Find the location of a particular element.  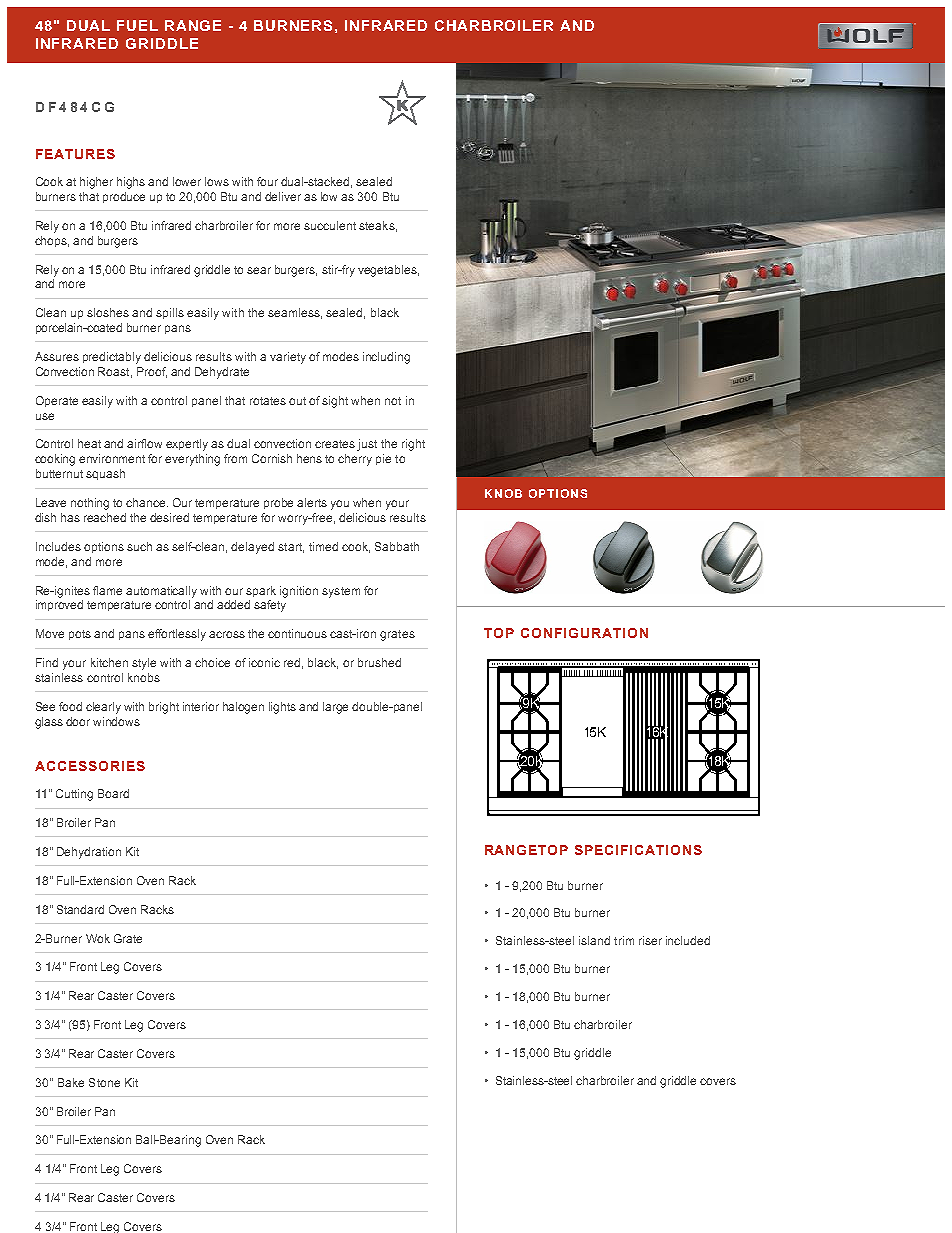

succulent is located at coordinates (330, 225).
